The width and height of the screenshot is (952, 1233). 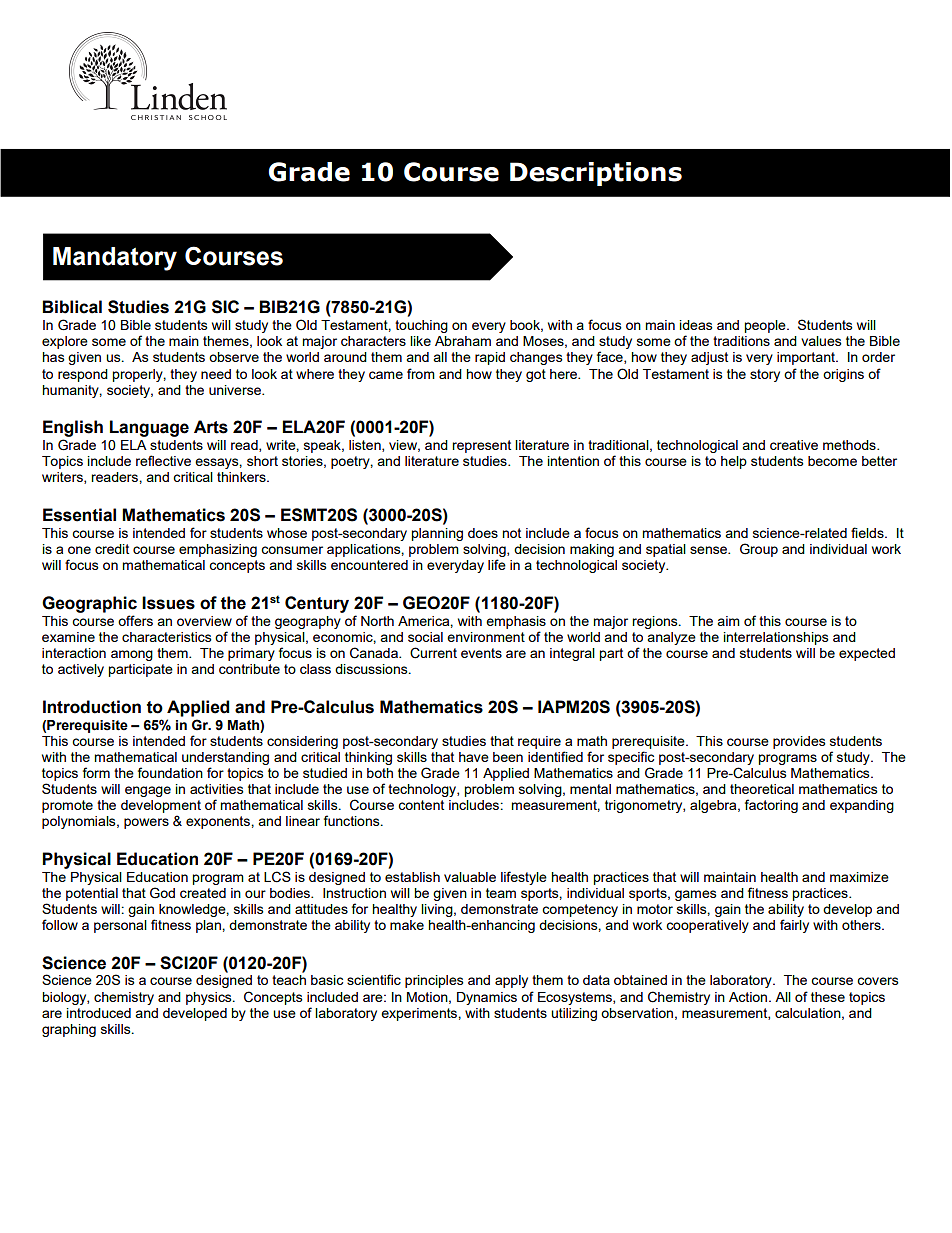 What do you see at coordinates (766, 326) in the screenshot?
I see `people` at bounding box center [766, 326].
